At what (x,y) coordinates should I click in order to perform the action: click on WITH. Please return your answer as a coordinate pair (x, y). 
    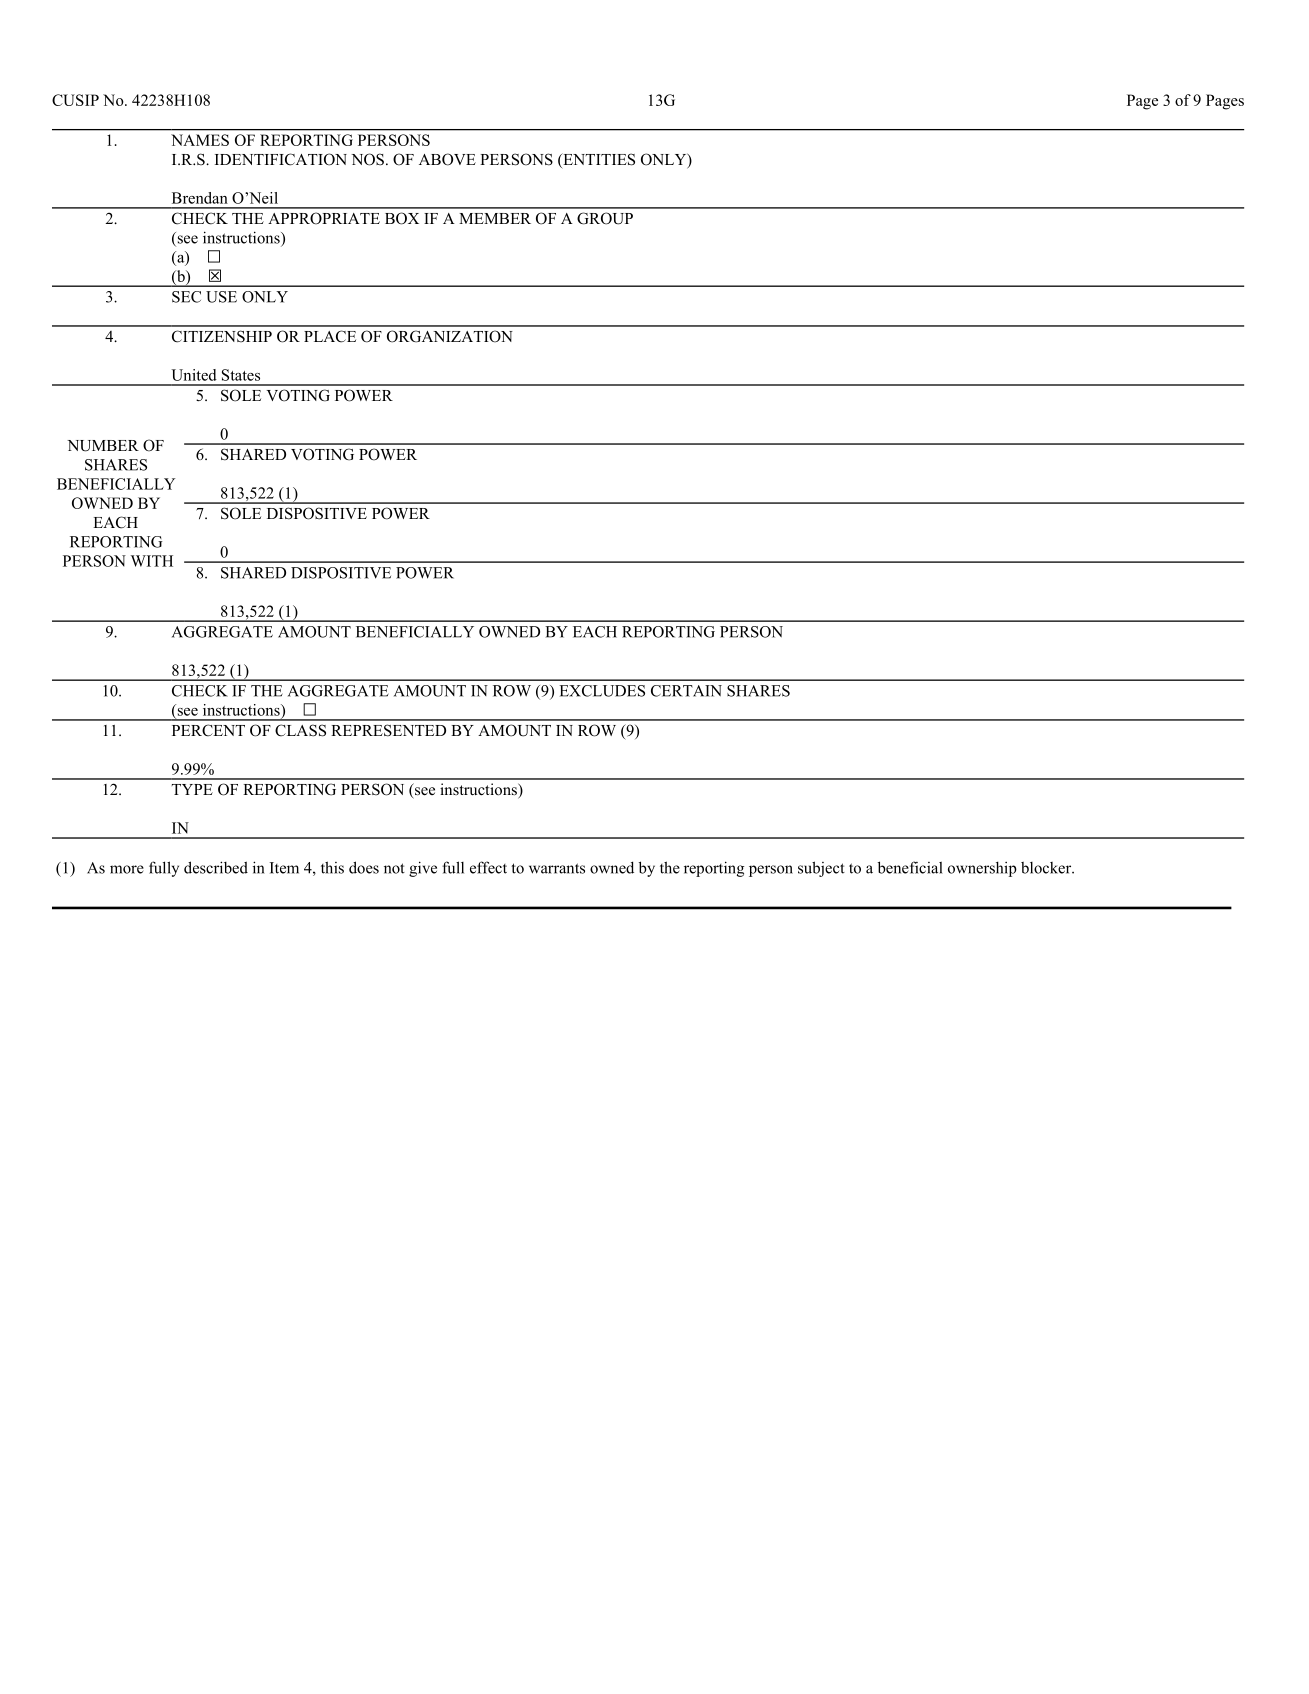
    Looking at the image, I should click on (152, 561).
